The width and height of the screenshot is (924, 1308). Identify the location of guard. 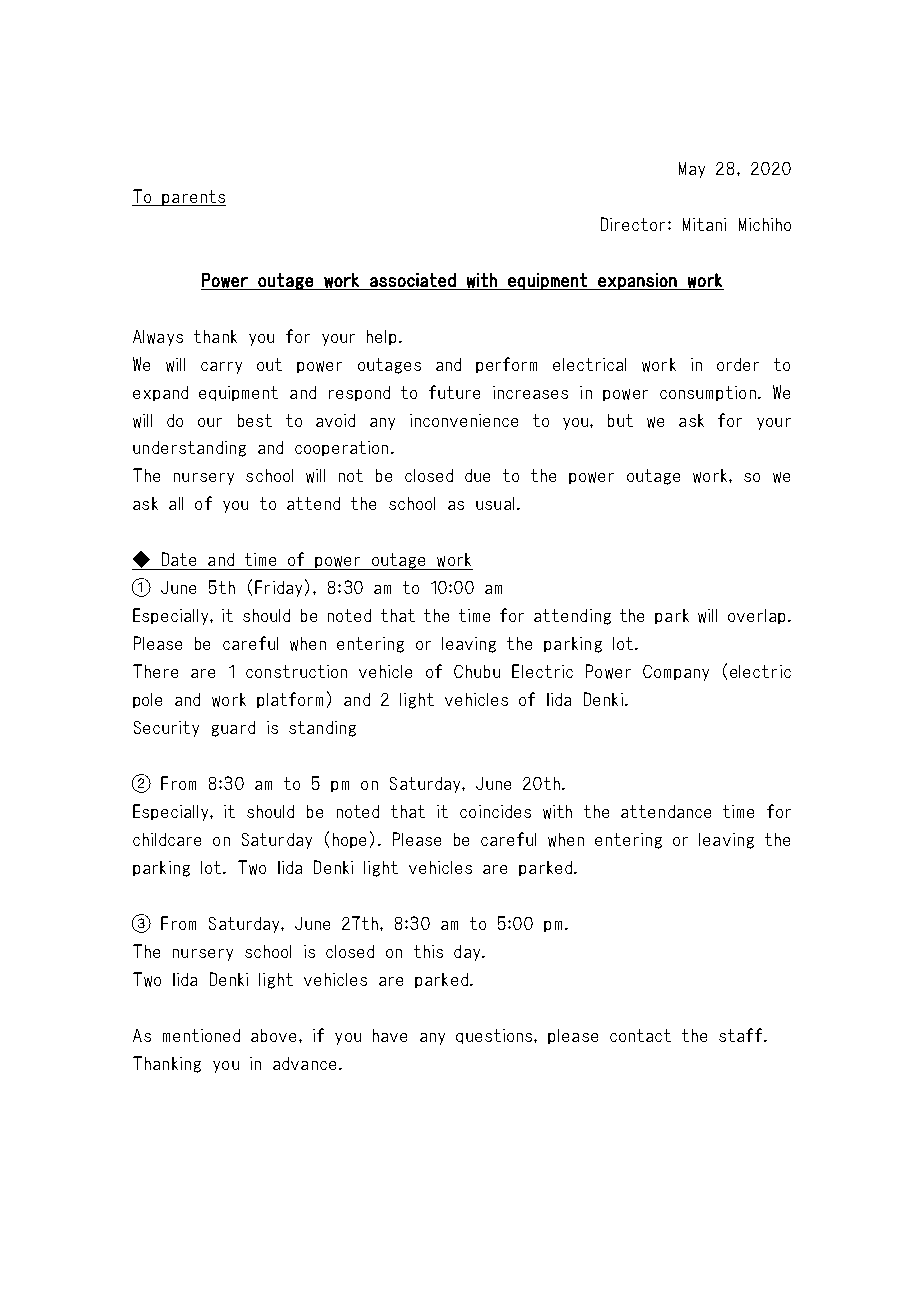
(233, 729).
